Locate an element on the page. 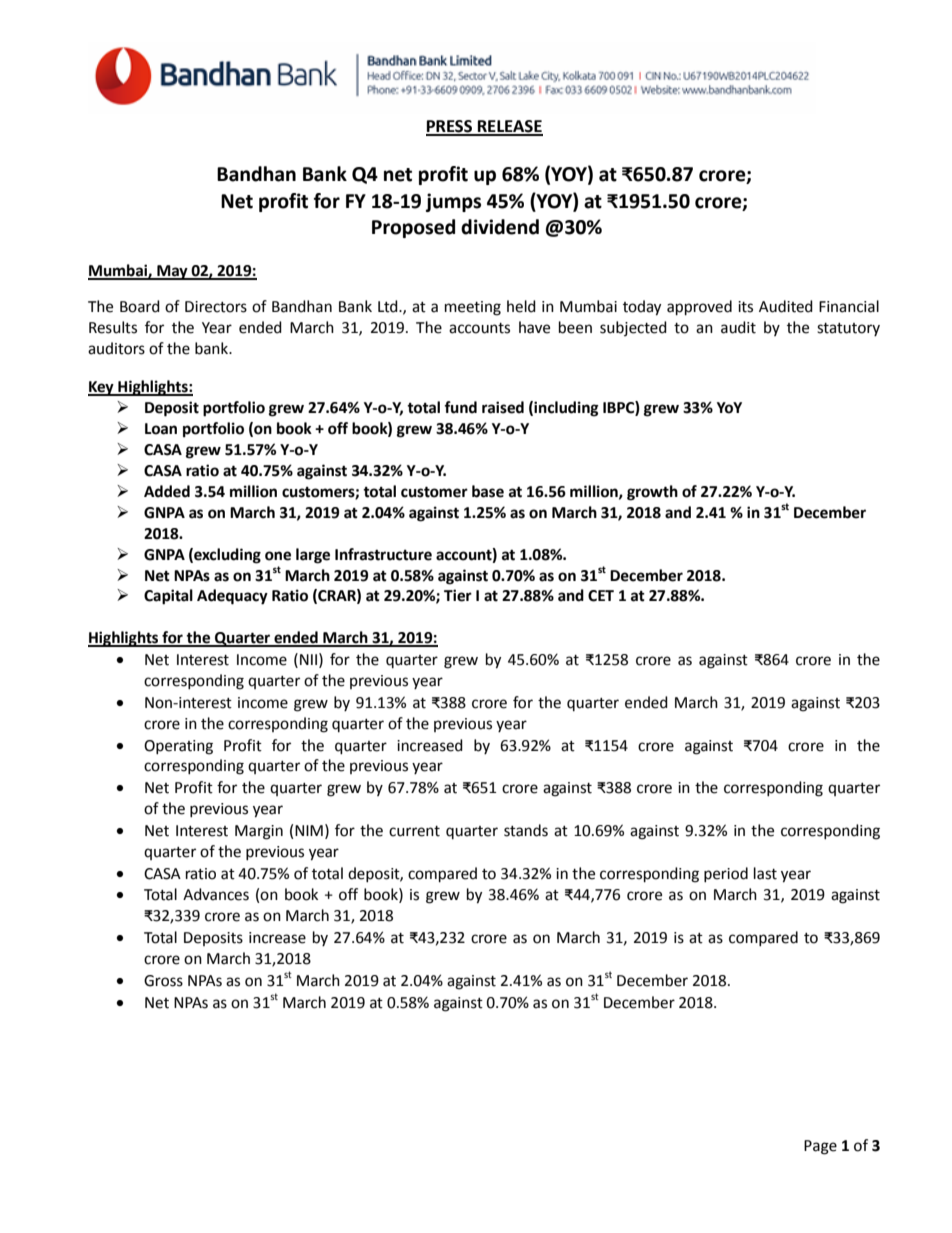 This page has width=952, height=1233. Capital is located at coordinates (168, 597).
